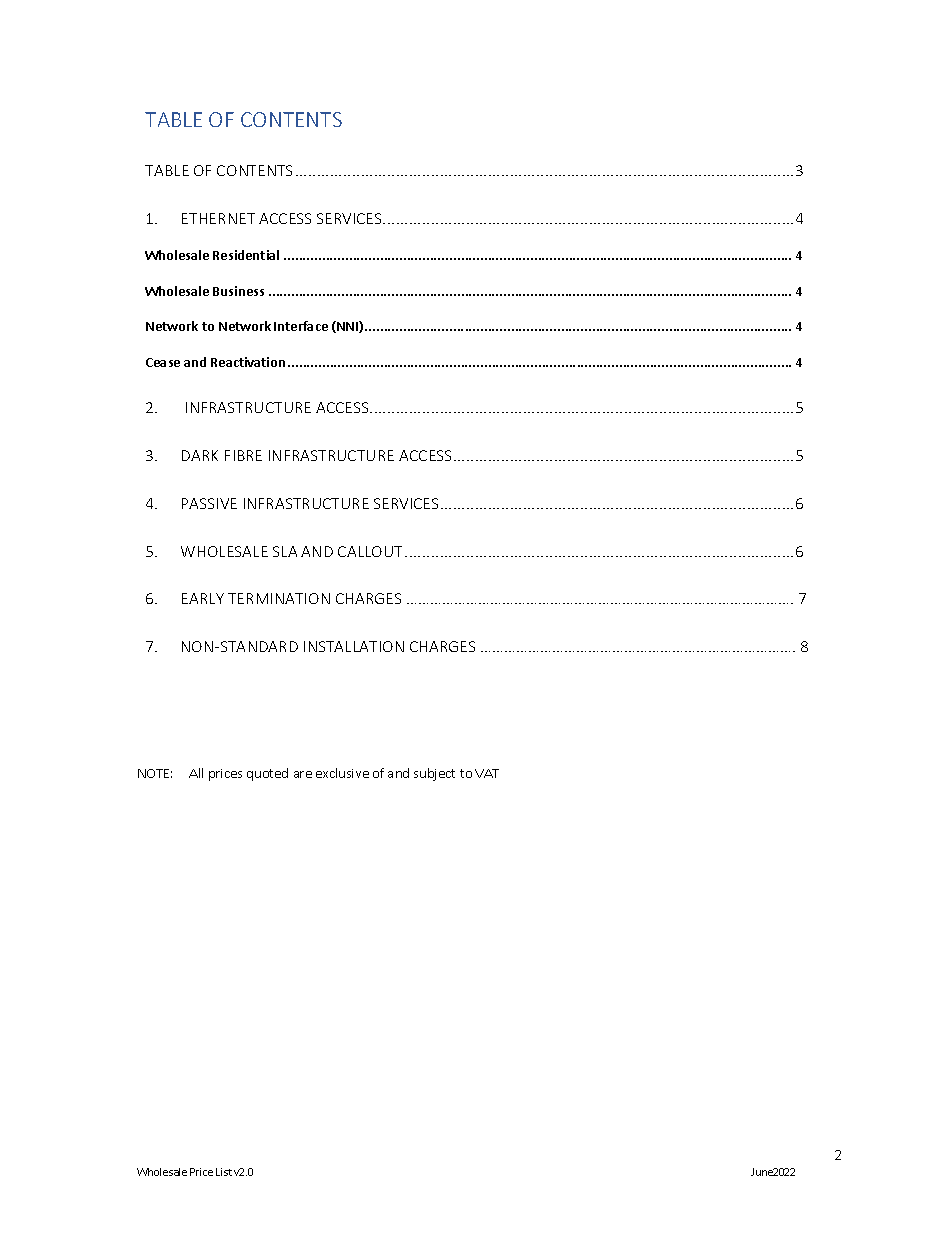 The height and width of the screenshot is (1233, 952). What do you see at coordinates (354, 646) in the screenshot?
I see `INSTALLATION` at bounding box center [354, 646].
